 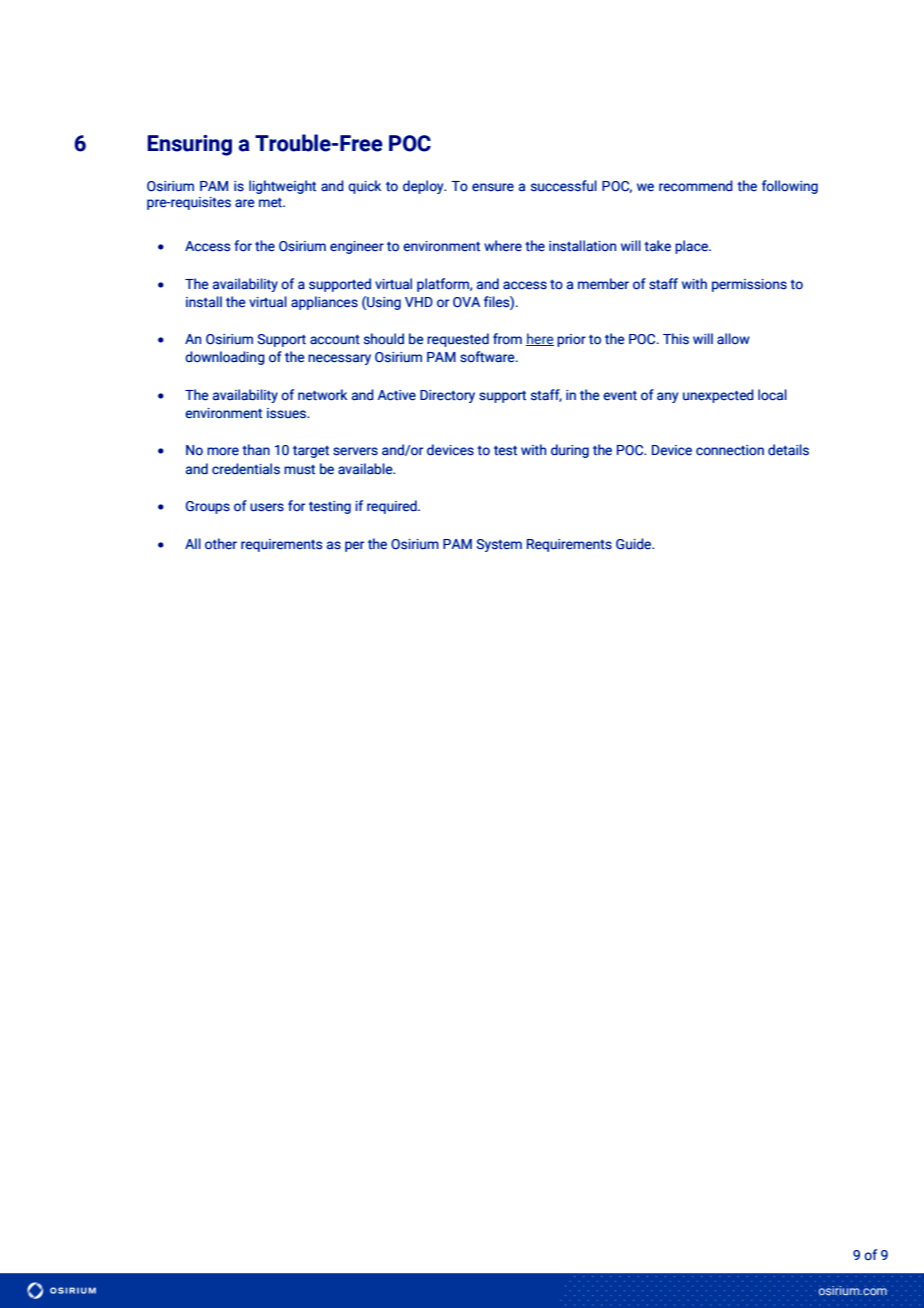 What do you see at coordinates (493, 187) in the page?
I see `ensure` at bounding box center [493, 187].
